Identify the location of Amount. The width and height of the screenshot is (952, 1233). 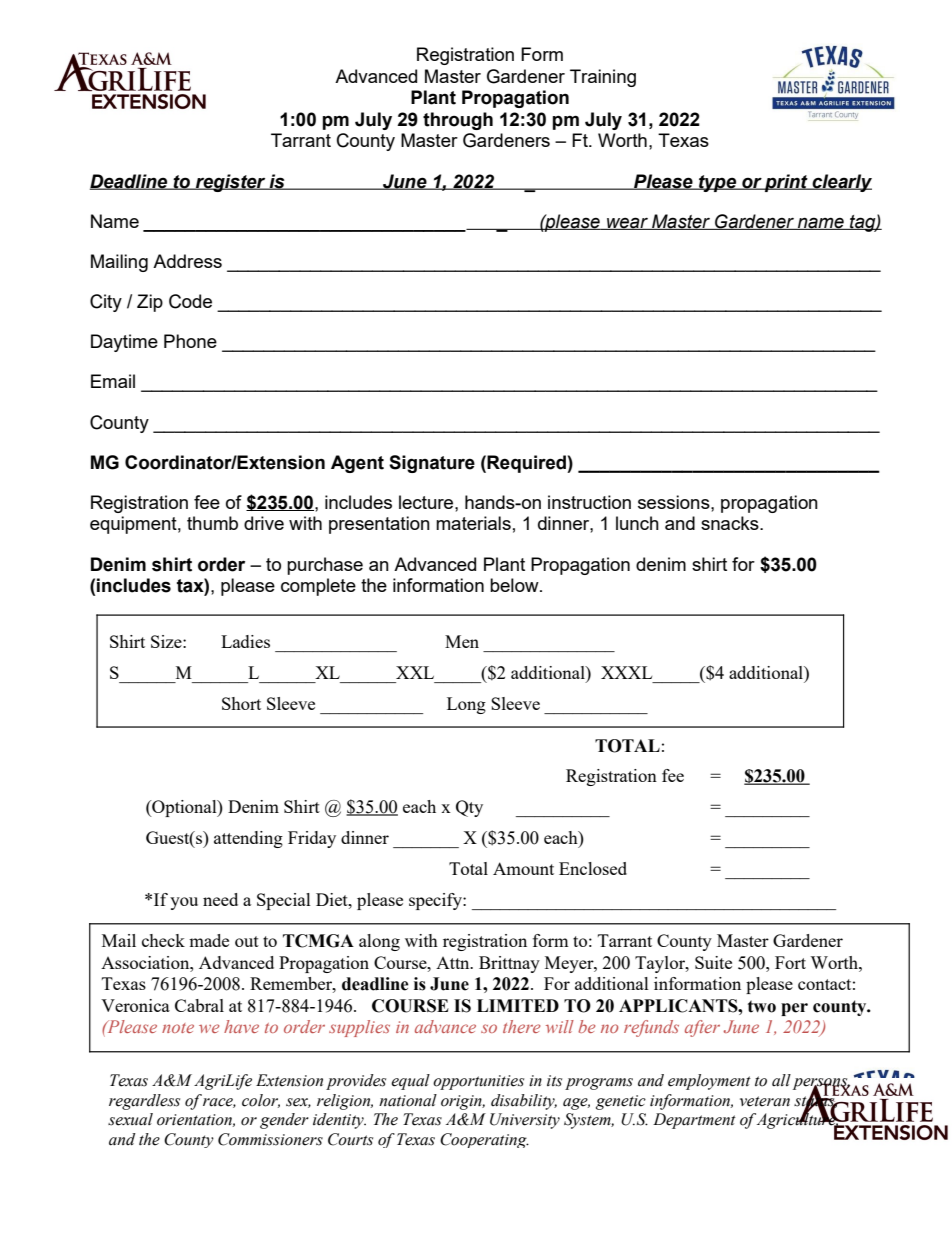
(523, 868).
